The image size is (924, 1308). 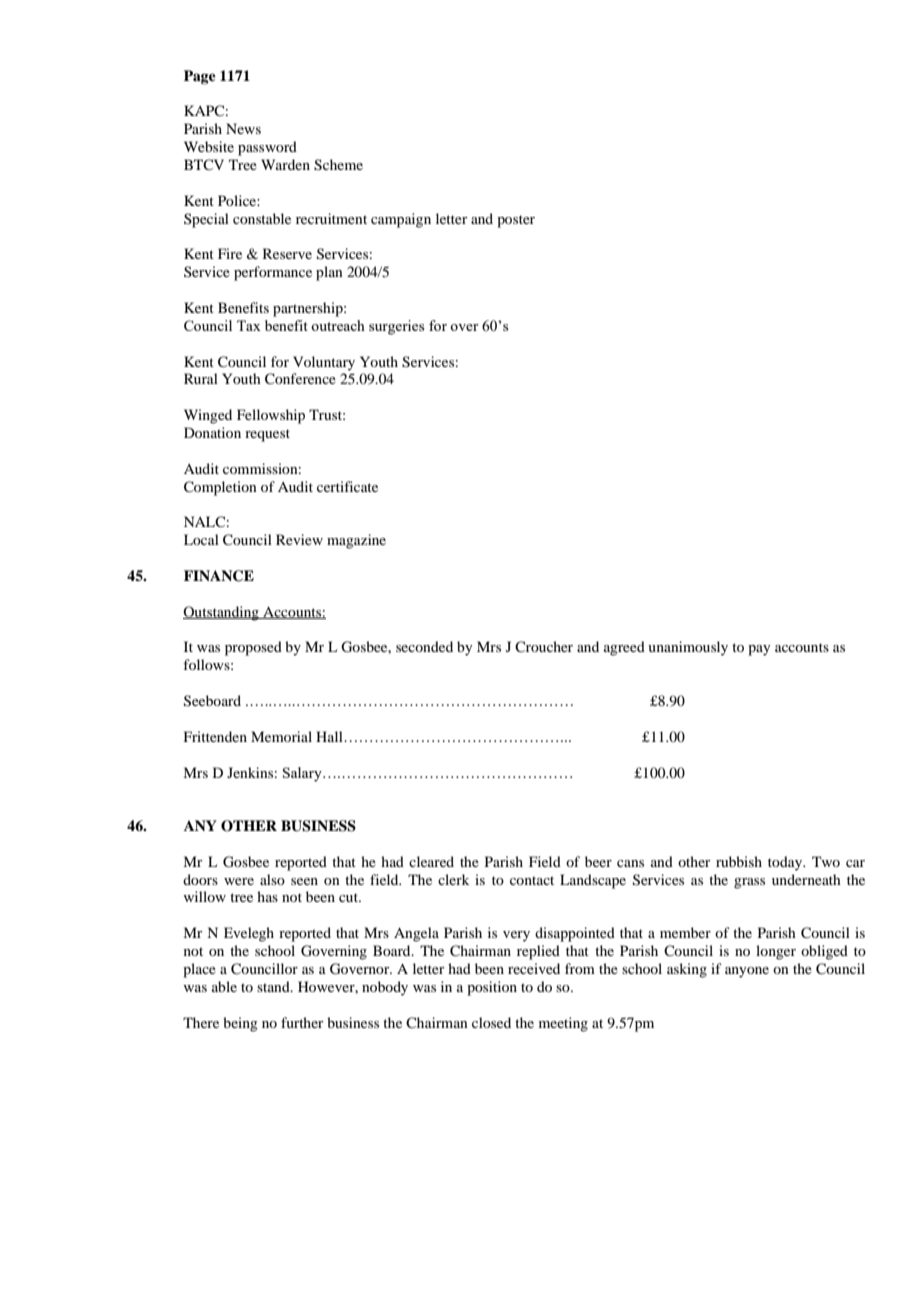 What do you see at coordinates (396, 327) in the document?
I see `surgeries` at bounding box center [396, 327].
